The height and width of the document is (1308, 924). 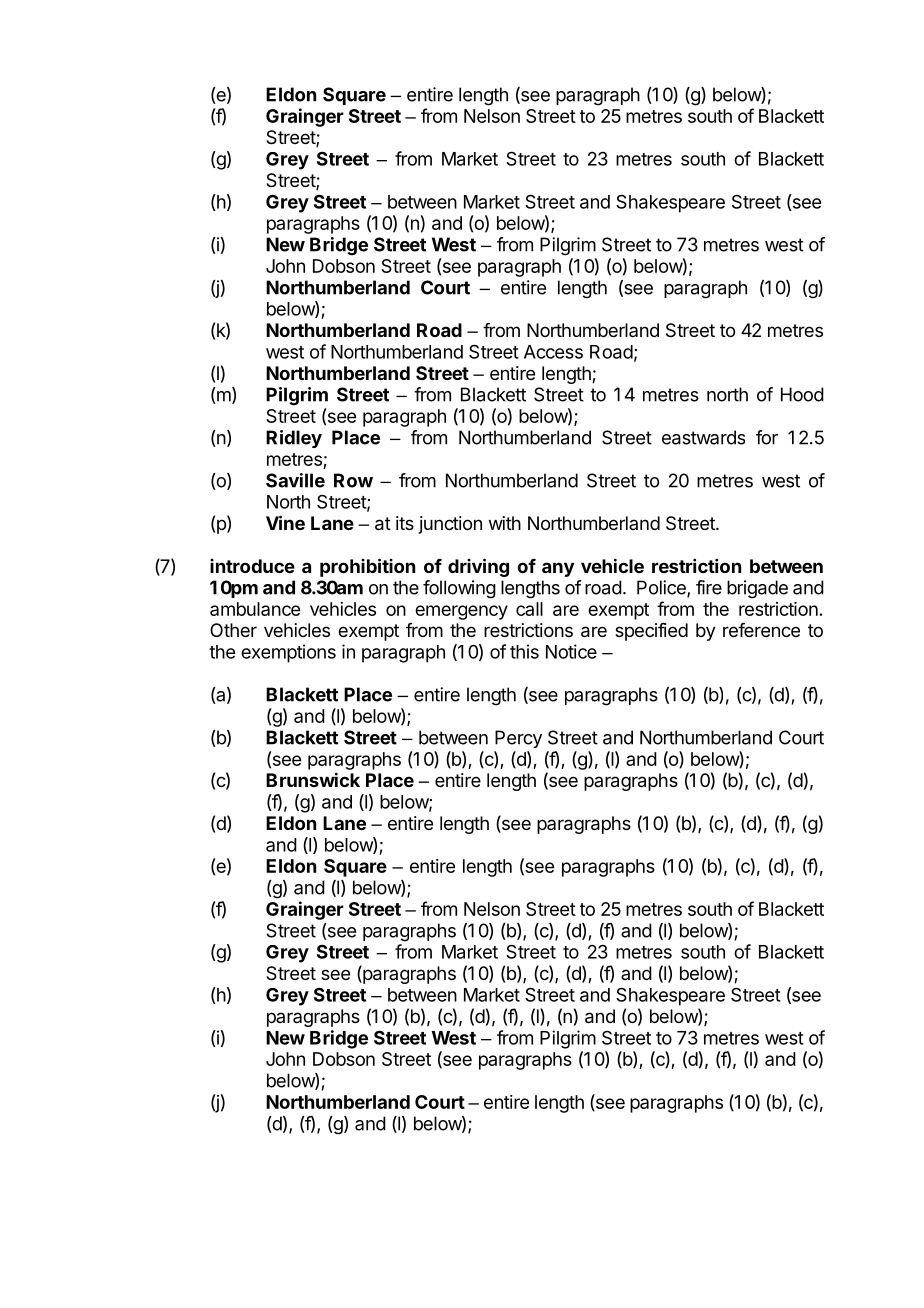 What do you see at coordinates (294, 439) in the document?
I see `Ridley` at bounding box center [294, 439].
